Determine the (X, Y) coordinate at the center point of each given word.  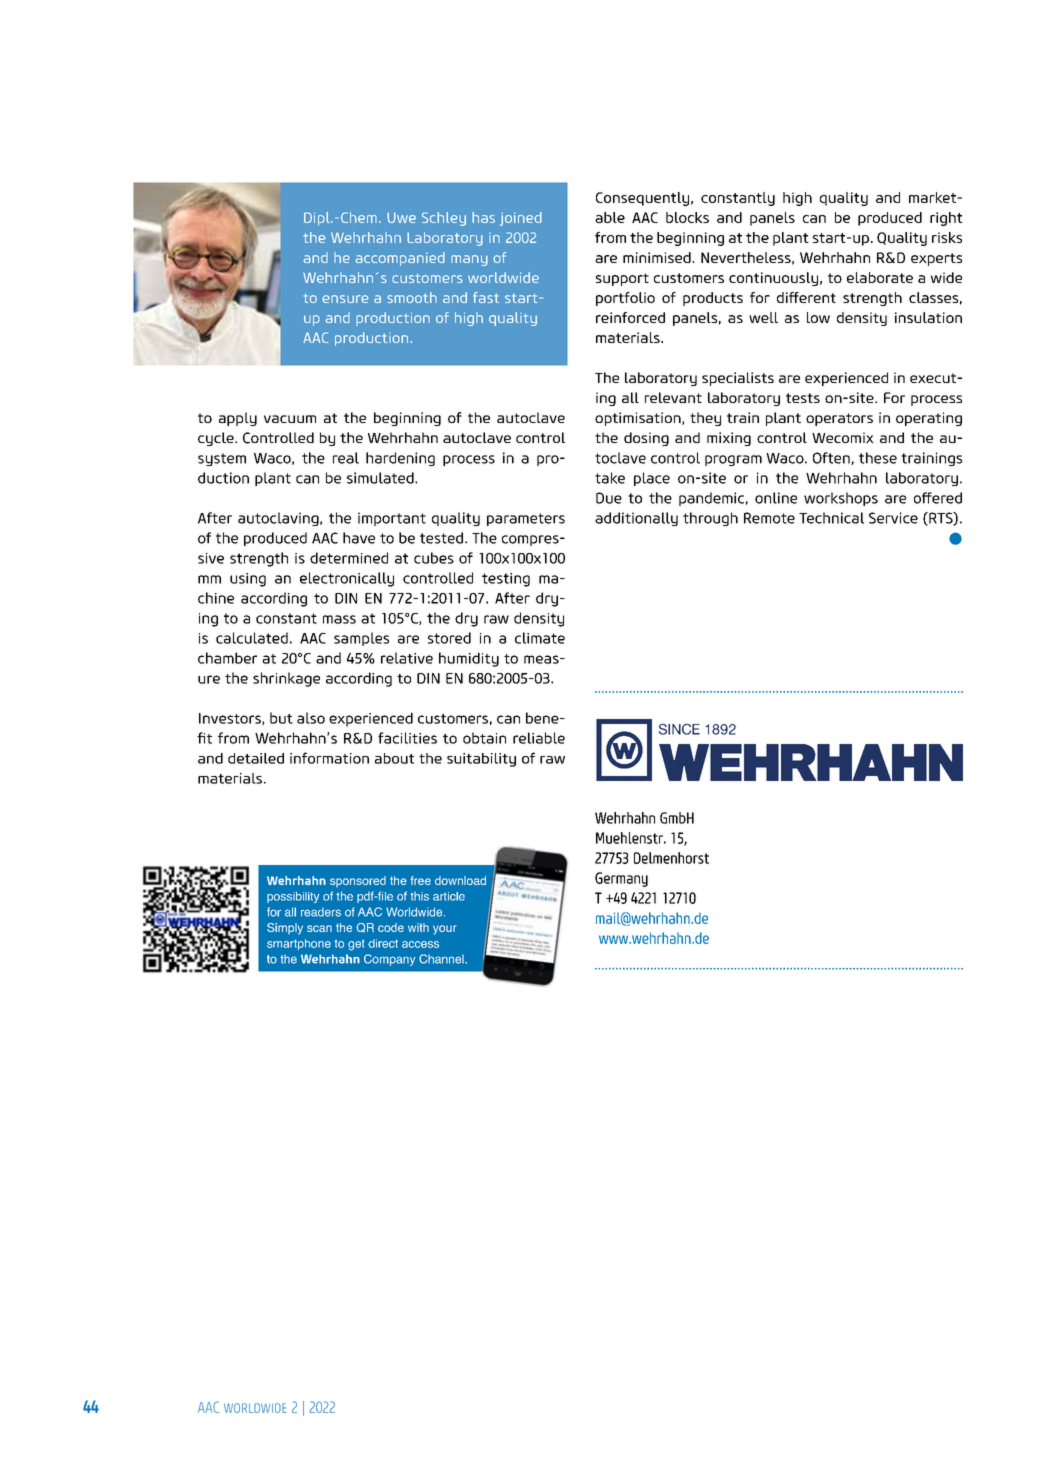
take (610, 478)
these (878, 458)
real (346, 458)
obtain (484, 738)
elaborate (880, 277)
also (311, 718)
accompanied (400, 259)
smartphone (299, 944)
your (444, 930)
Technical (831, 518)
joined (521, 219)
